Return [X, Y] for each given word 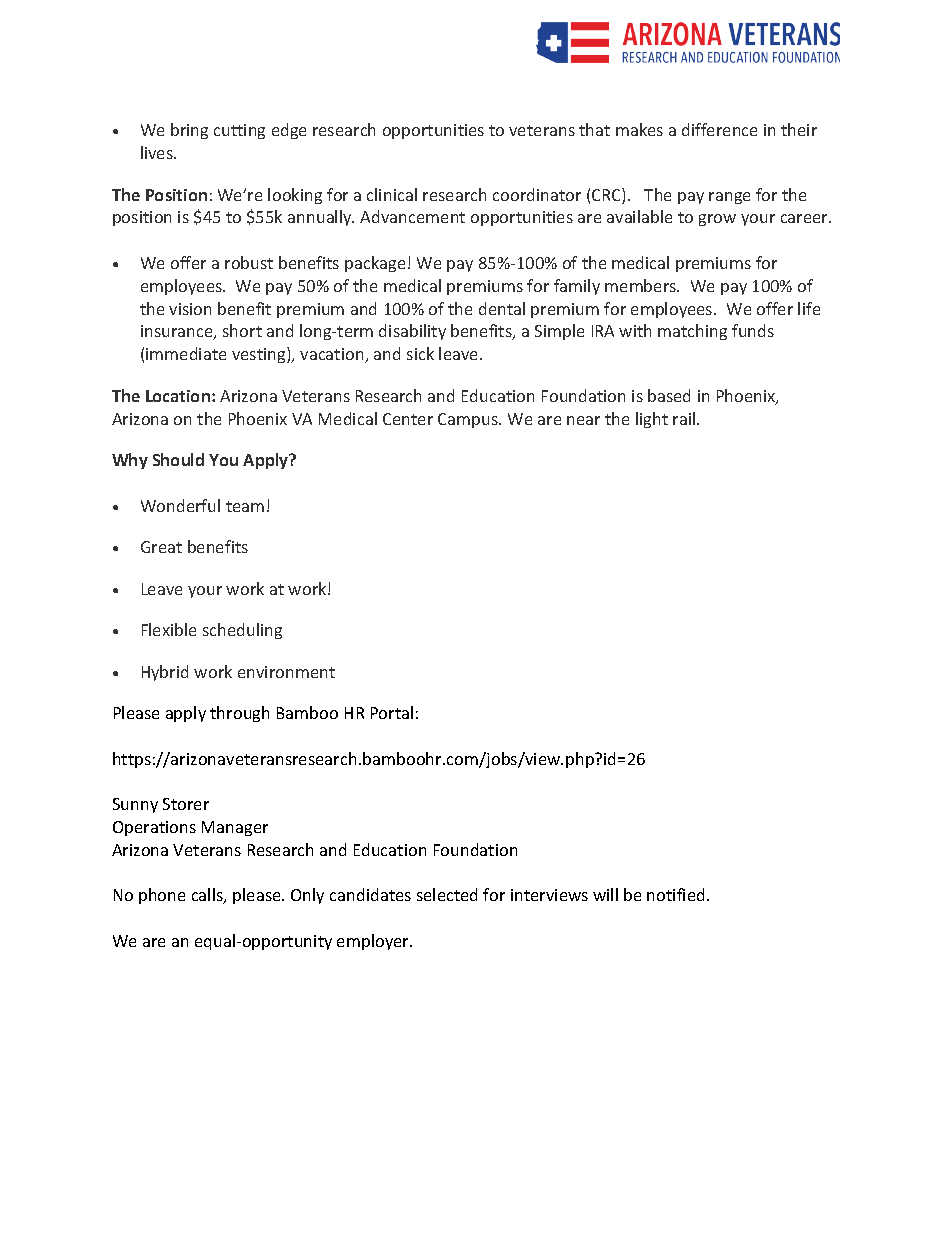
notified [675, 894]
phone [162, 896]
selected [447, 894]
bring [189, 131]
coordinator [537, 194]
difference [719, 129]
